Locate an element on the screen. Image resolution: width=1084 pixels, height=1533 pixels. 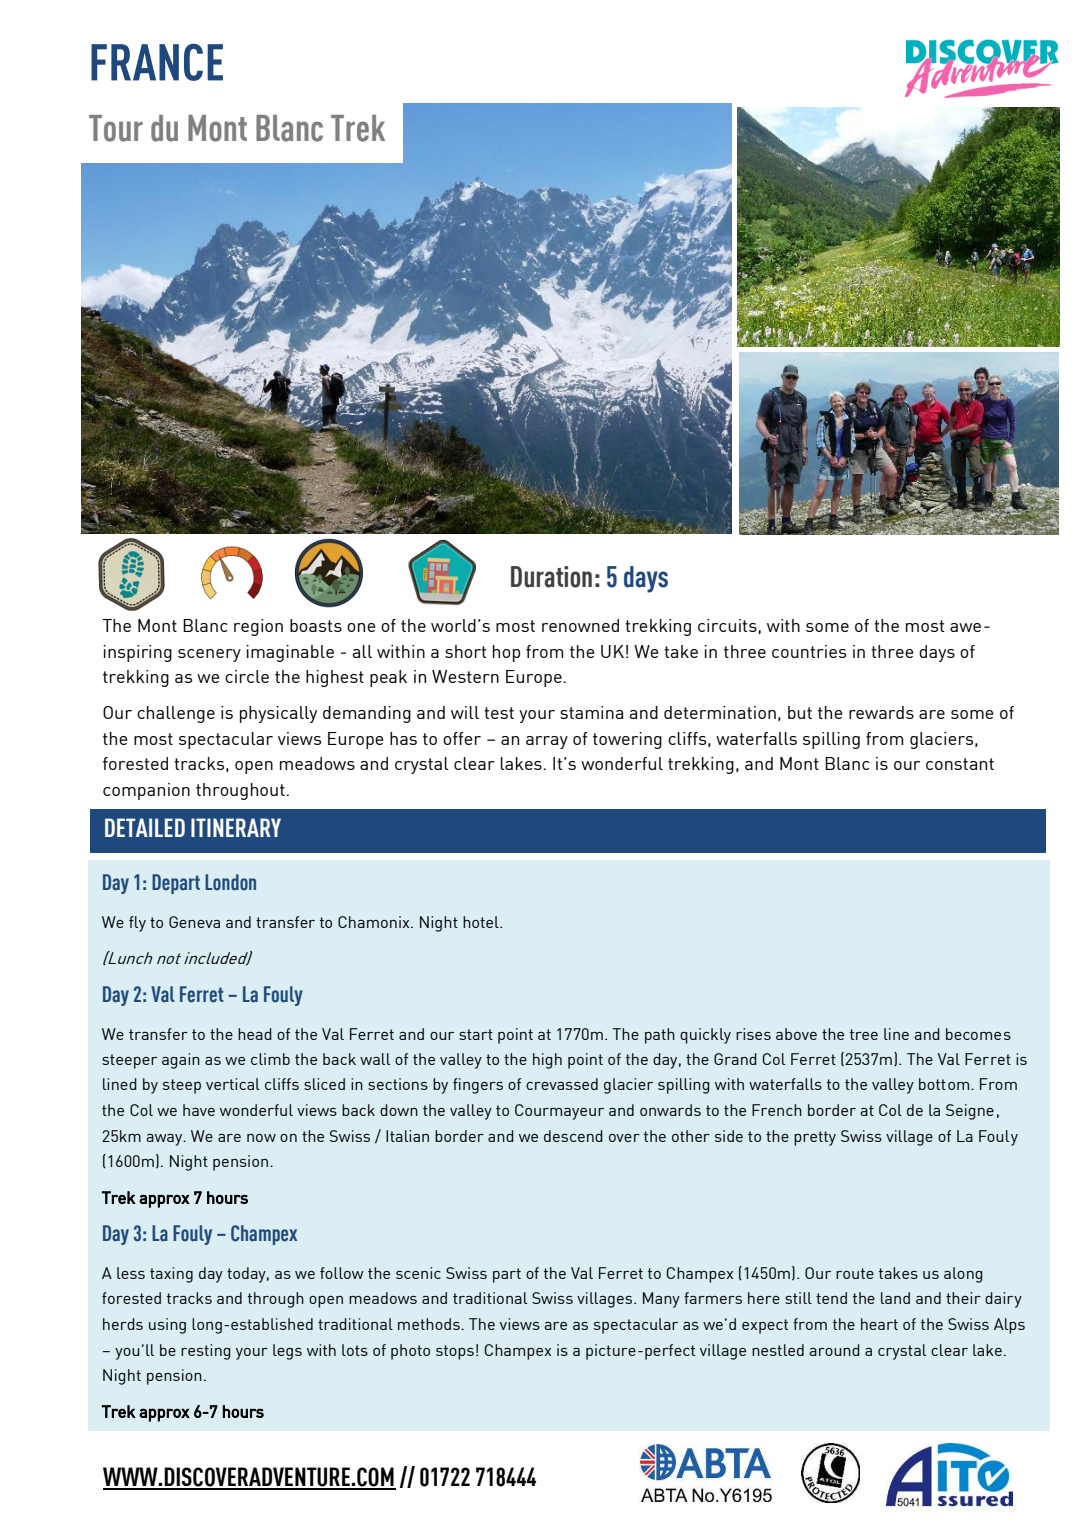
countries is located at coordinates (809, 651).
